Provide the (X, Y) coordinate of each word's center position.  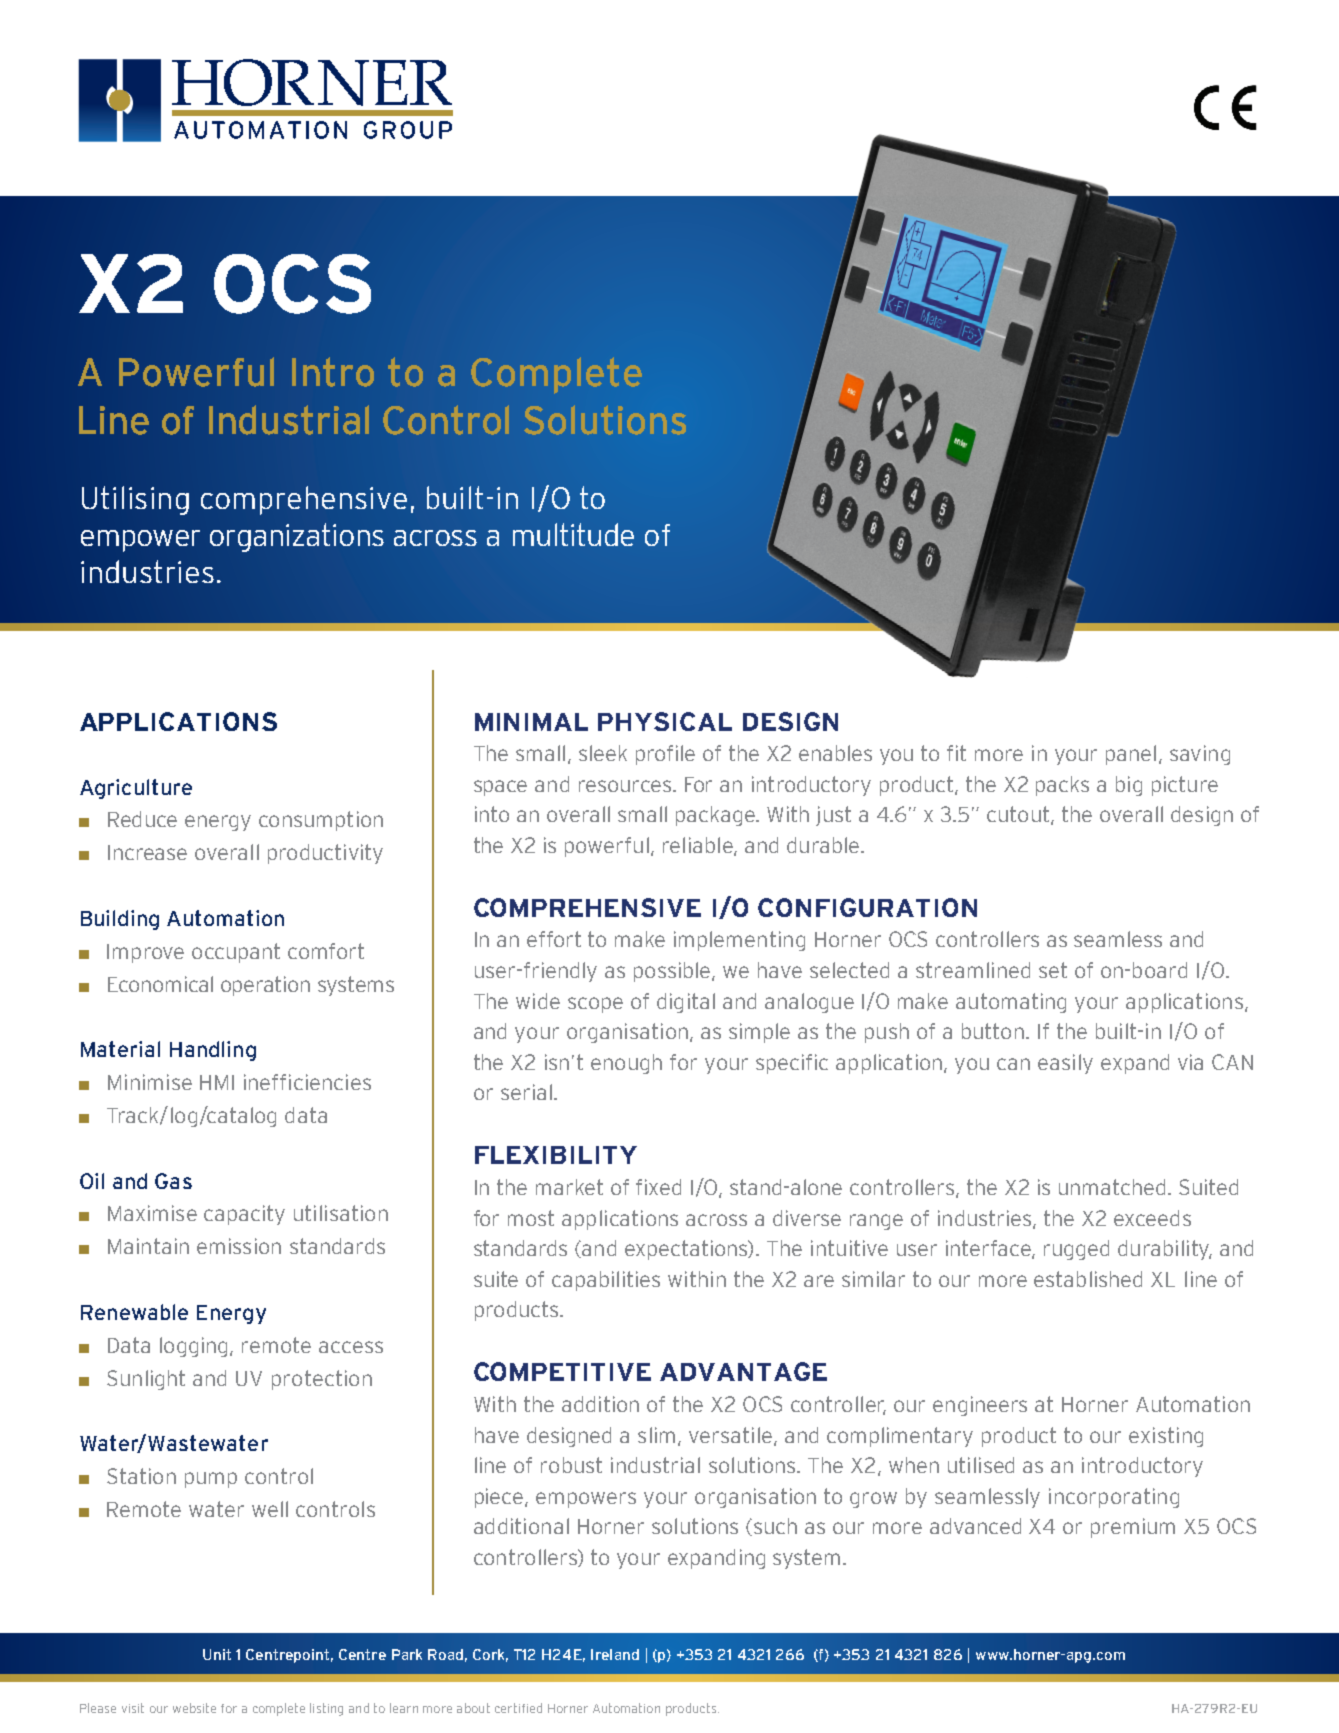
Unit (217, 1654)
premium (1133, 1528)
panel (1131, 755)
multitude (573, 534)
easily (1065, 1064)
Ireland (615, 1654)
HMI (217, 1082)
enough (626, 1064)
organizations (297, 537)
